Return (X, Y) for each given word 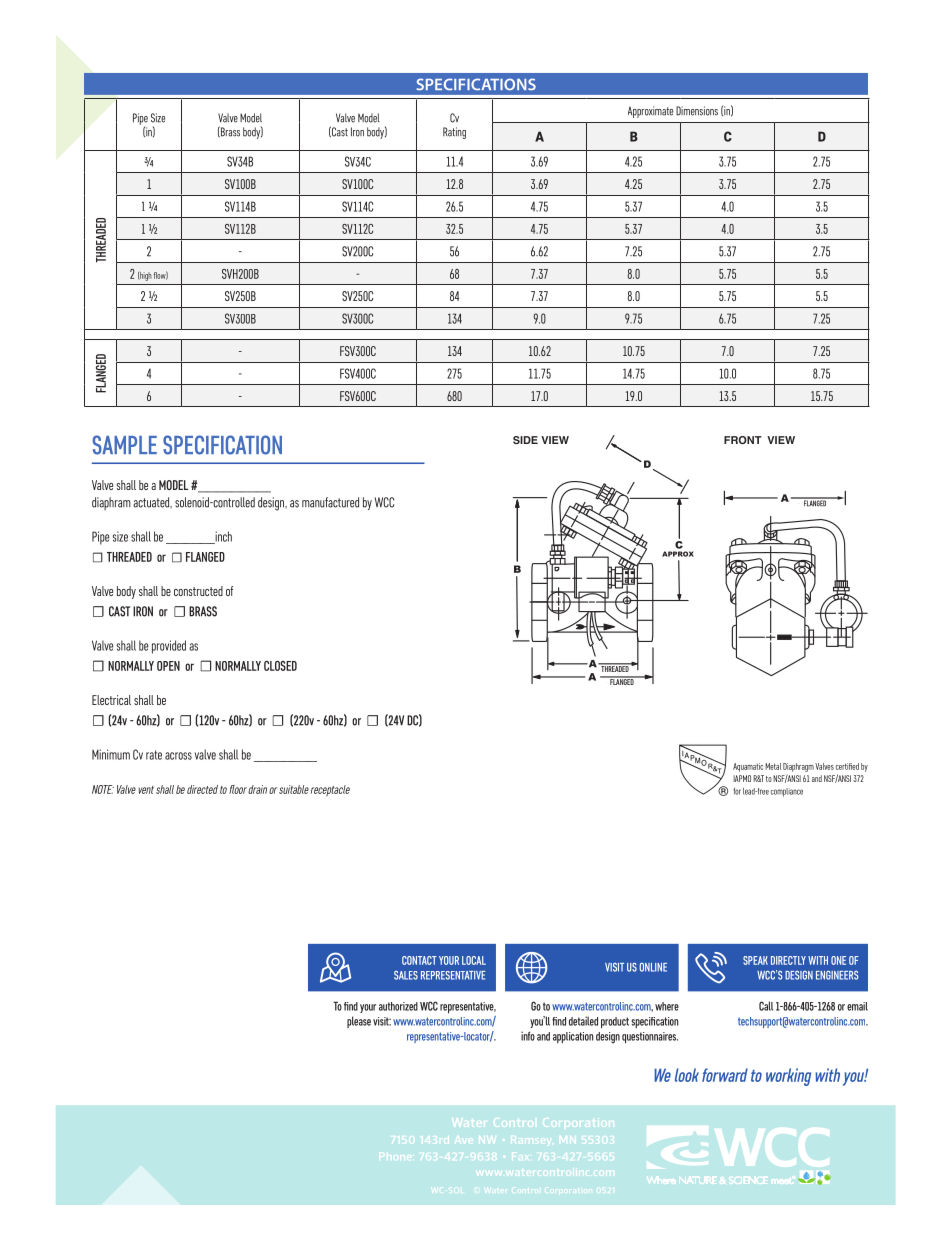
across (178, 756)
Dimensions (697, 111)
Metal (773, 766)
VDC (363, 334)
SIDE (525, 440)
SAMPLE (125, 445)
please (359, 1022)
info (528, 1036)
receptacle (330, 791)
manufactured (330, 502)
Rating (454, 133)
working (788, 1077)
